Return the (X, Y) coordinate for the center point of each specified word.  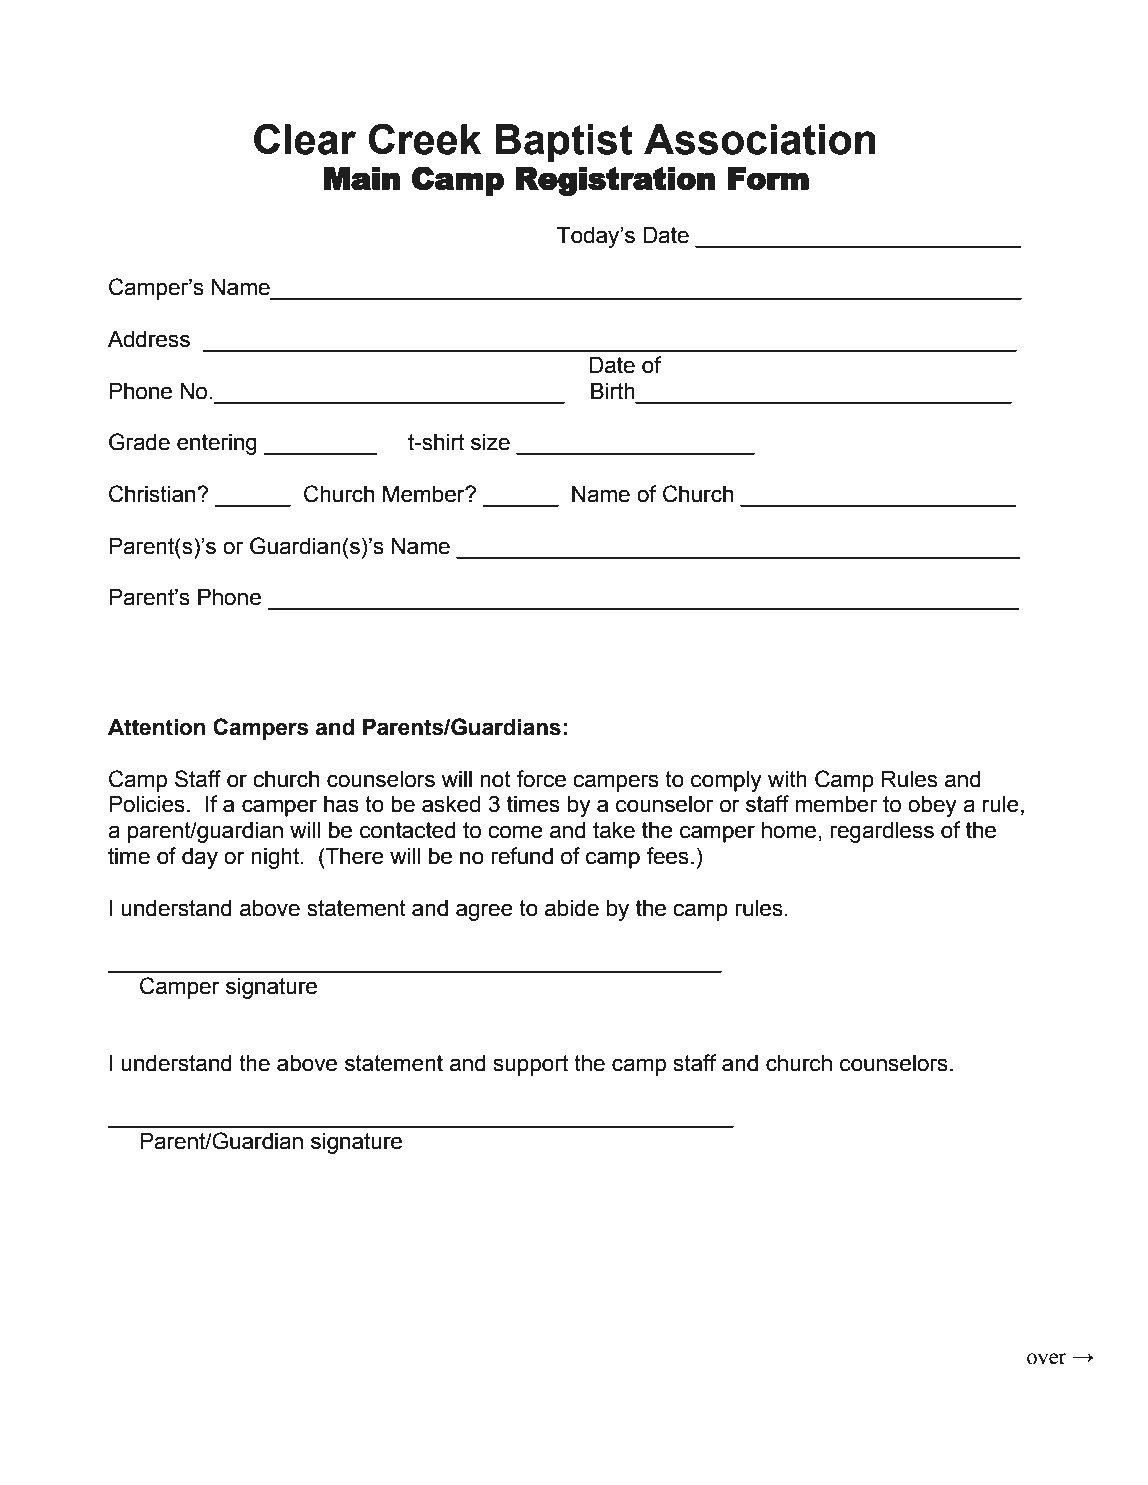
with (787, 779)
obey (932, 806)
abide (572, 908)
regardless (882, 832)
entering (217, 444)
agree (484, 912)
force (541, 779)
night (276, 858)
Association (760, 139)
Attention (156, 727)
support (531, 1065)
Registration (615, 181)
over (1047, 1359)
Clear (305, 139)
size (490, 442)
